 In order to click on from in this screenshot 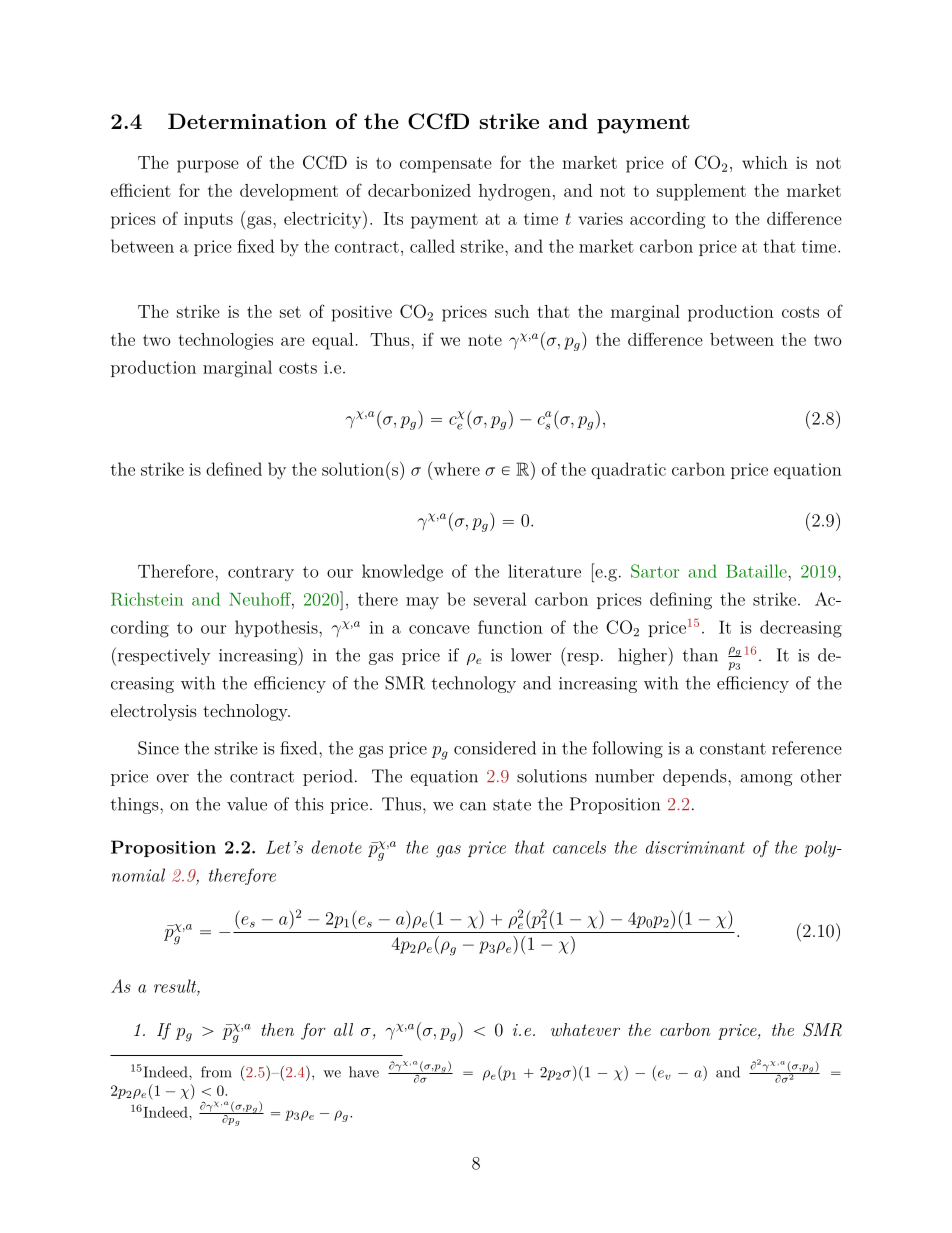, I will do `click(216, 1072)`.
